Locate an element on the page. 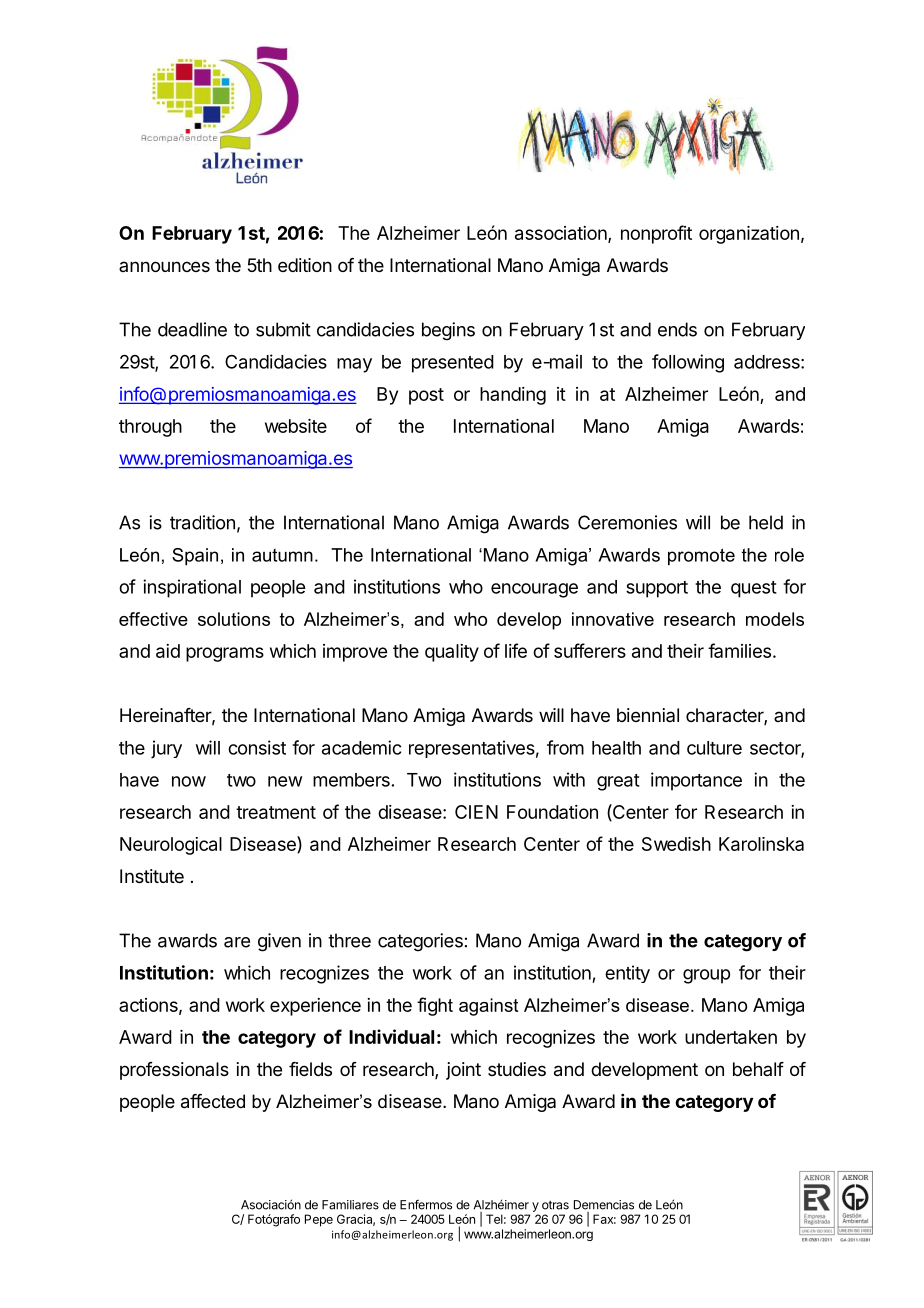 The height and width of the document is (1308, 924). promote is located at coordinates (701, 557).
